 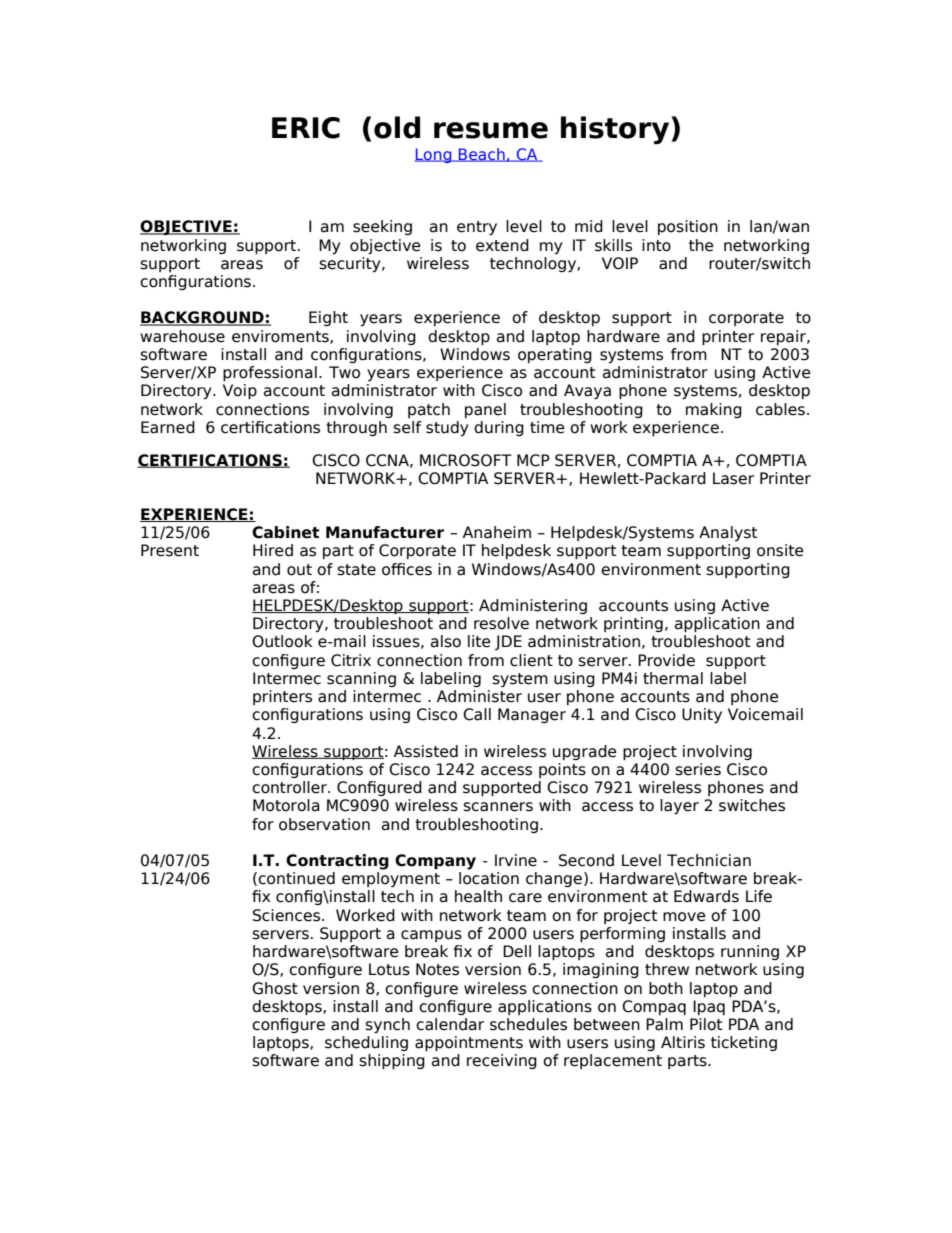 I want to click on Hired, so click(x=273, y=550).
